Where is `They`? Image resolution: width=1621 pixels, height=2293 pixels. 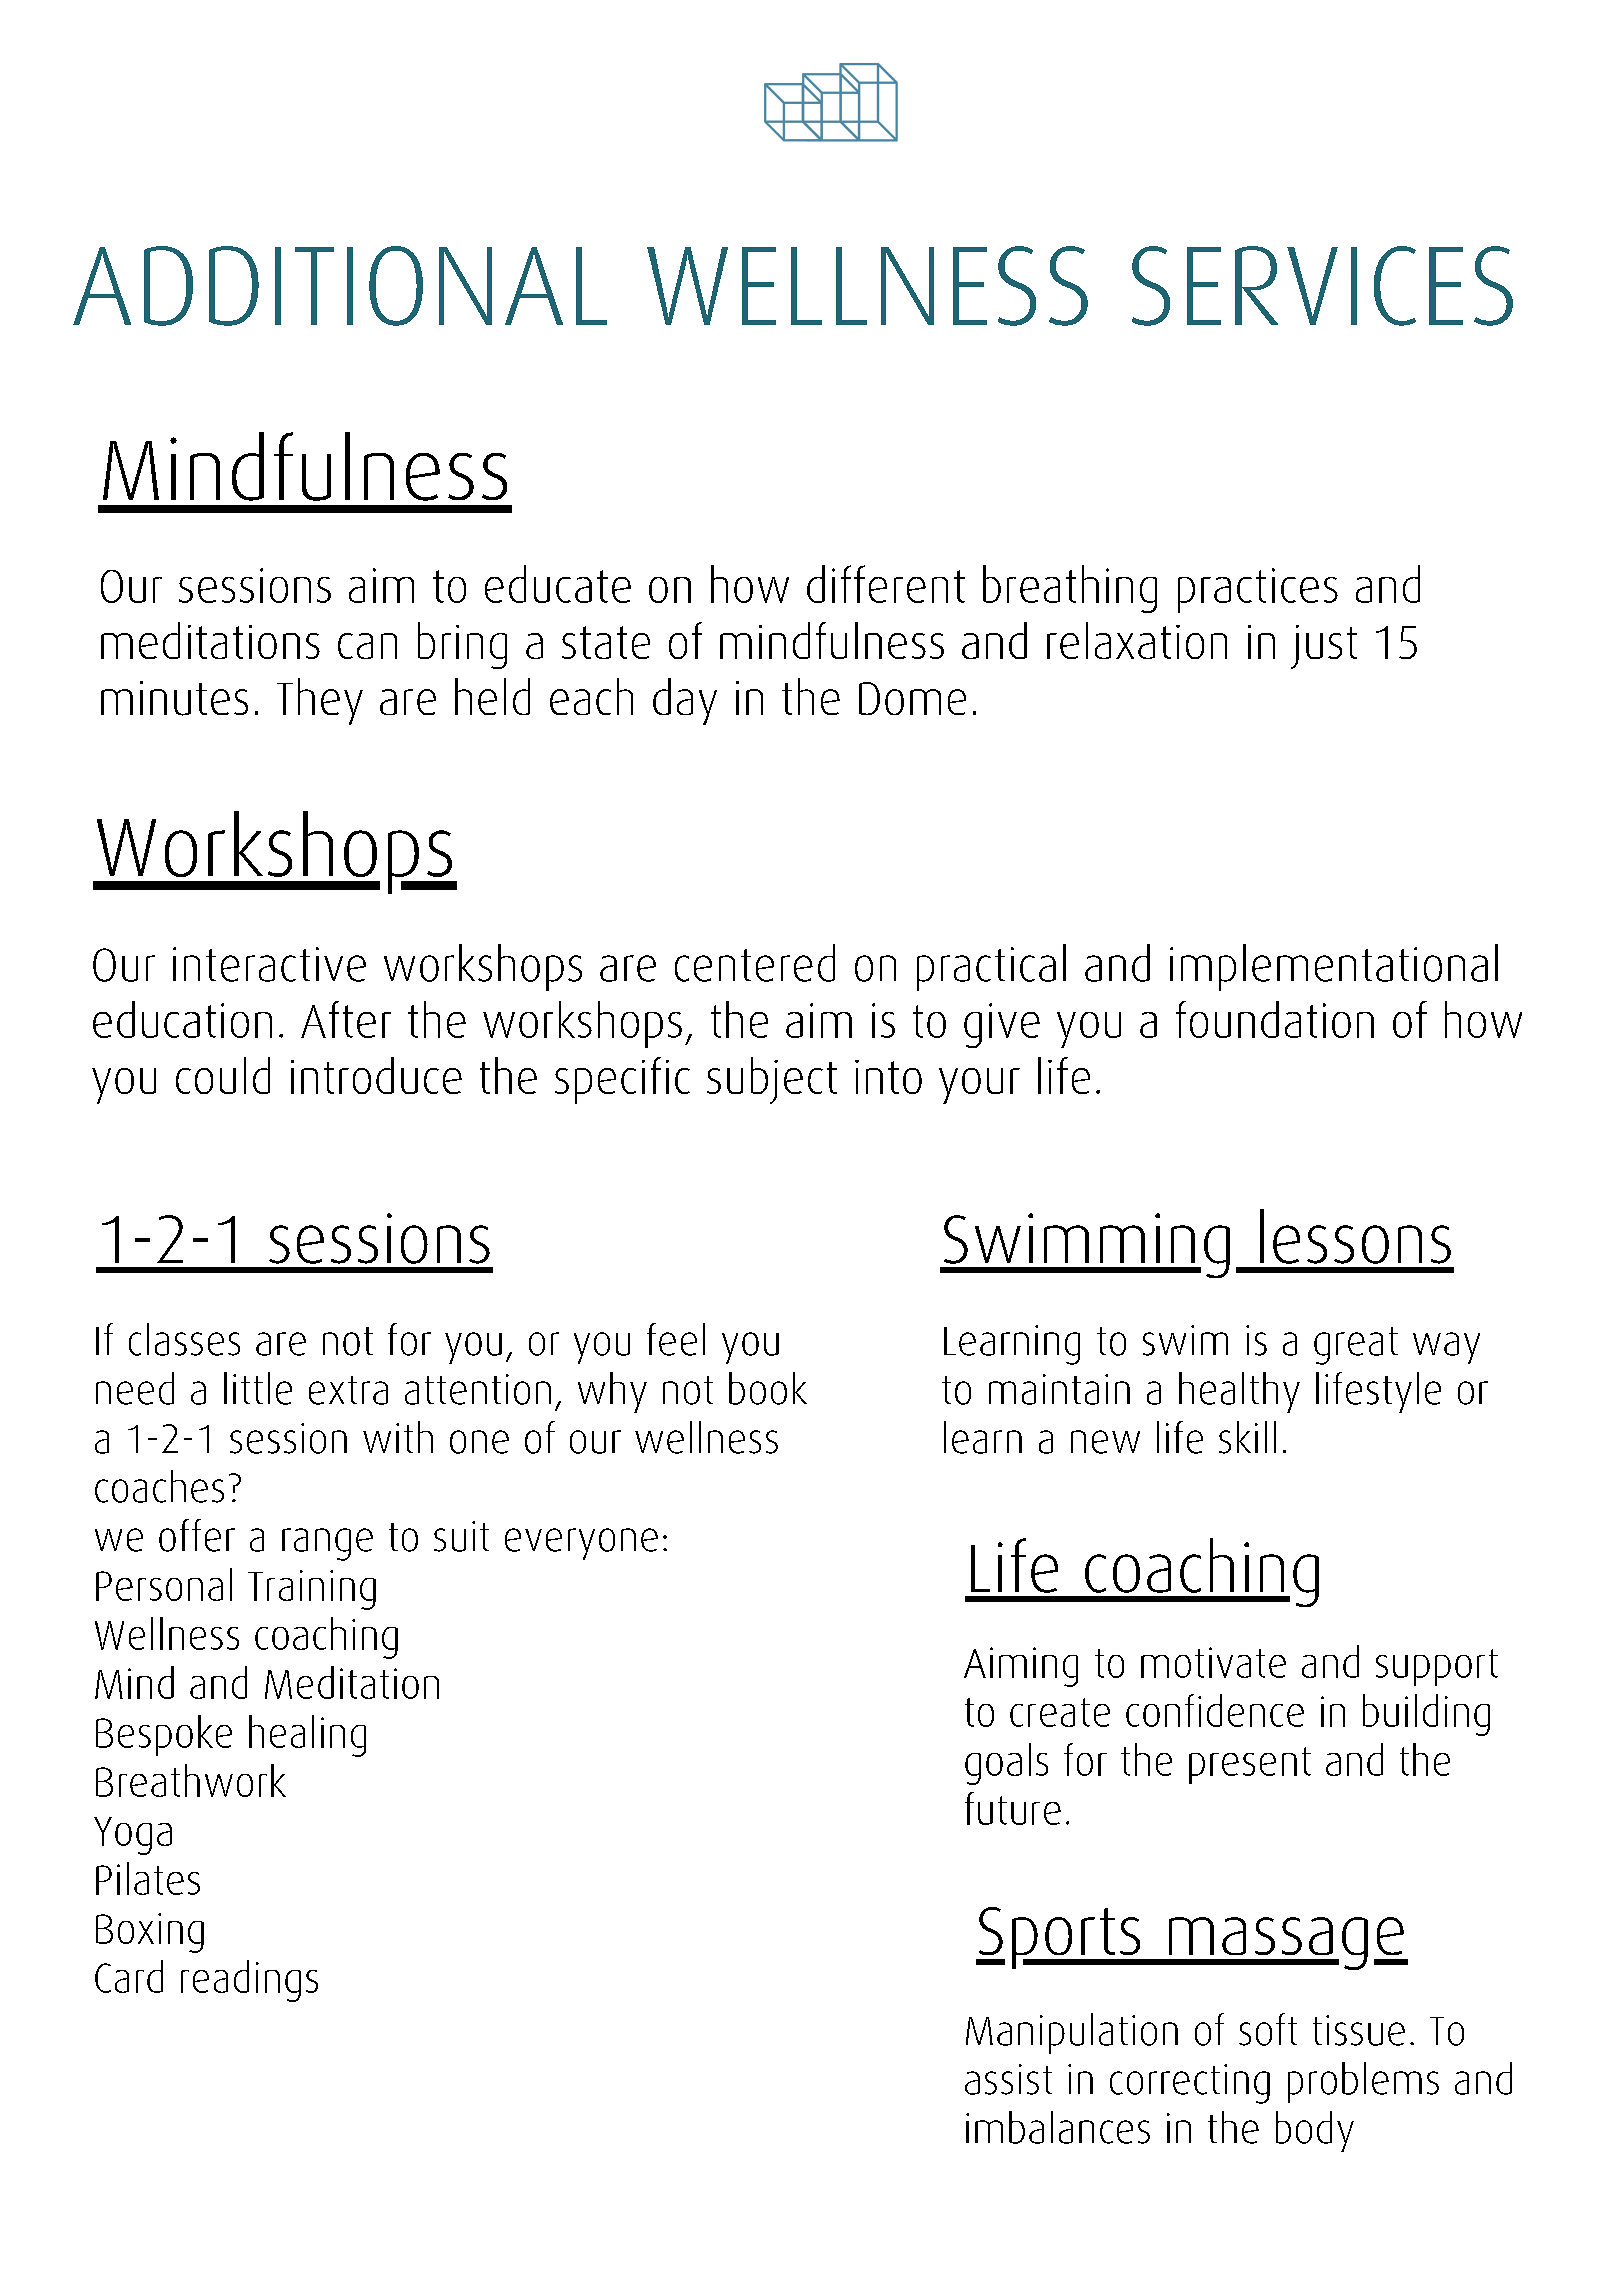
They is located at coordinates (320, 701).
